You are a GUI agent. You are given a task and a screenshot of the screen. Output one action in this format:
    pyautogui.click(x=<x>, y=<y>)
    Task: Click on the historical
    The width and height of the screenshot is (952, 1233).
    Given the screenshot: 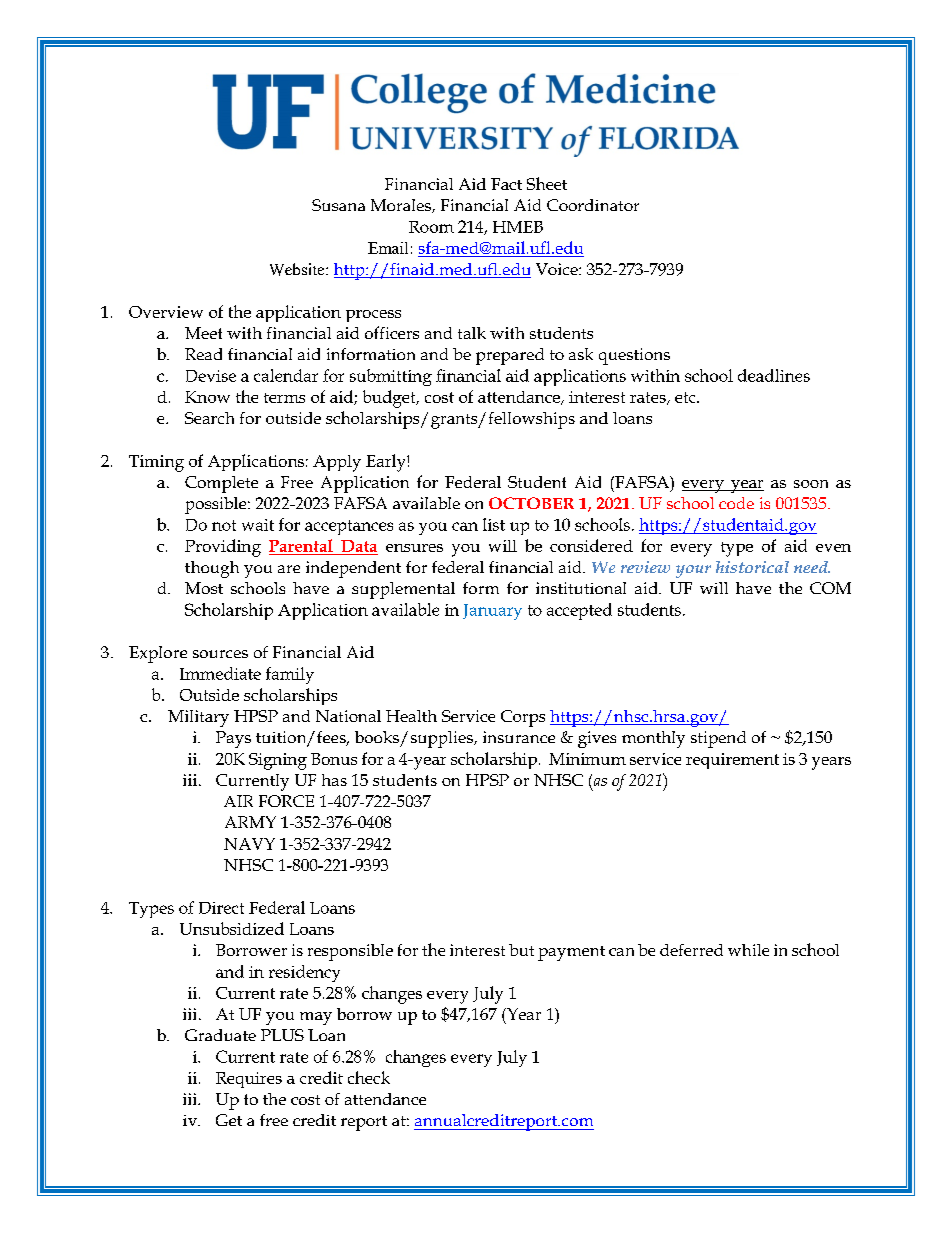 What is the action you would take?
    pyautogui.click(x=752, y=567)
